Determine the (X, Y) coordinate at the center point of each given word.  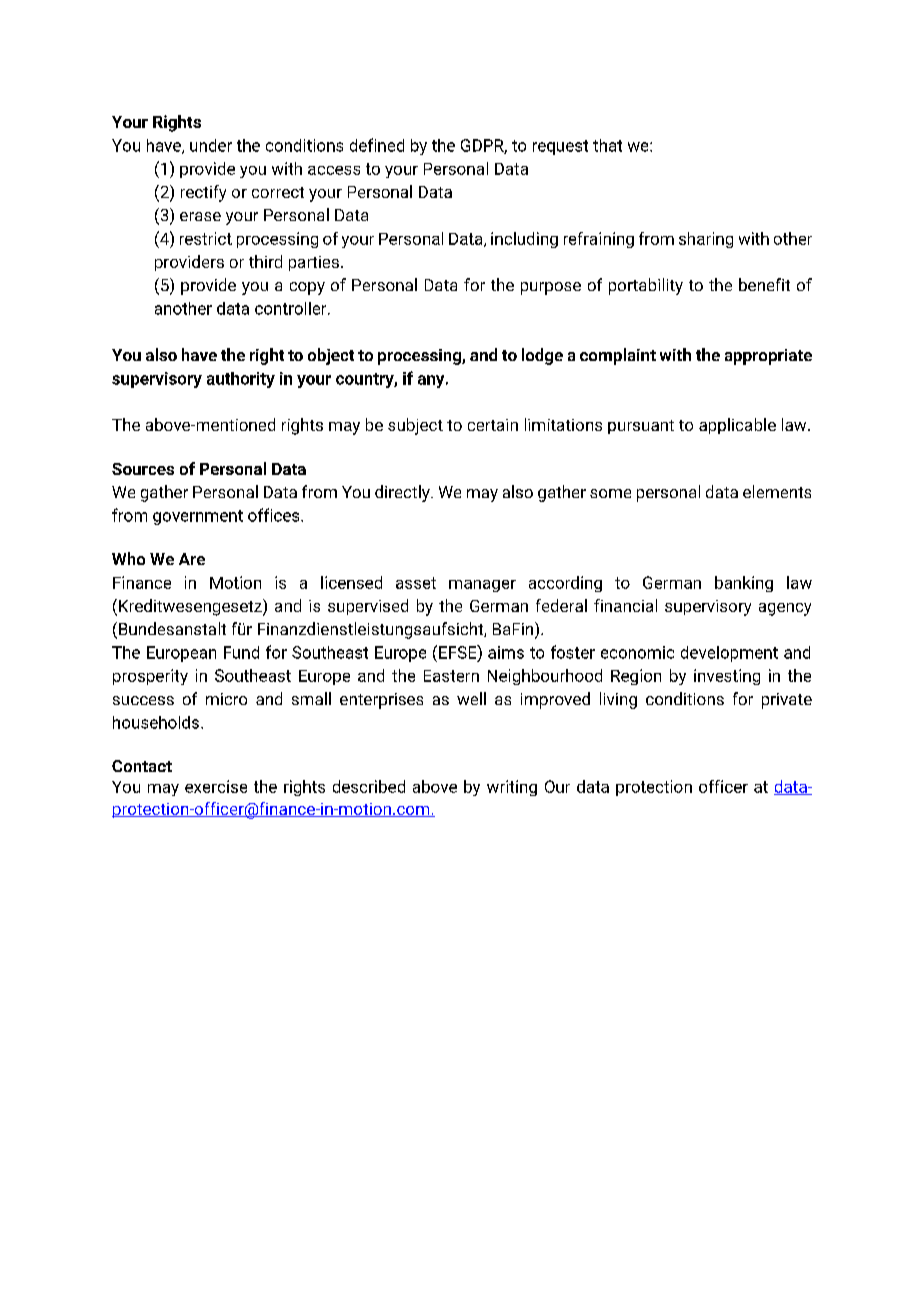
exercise (216, 786)
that (607, 145)
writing (512, 788)
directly (403, 493)
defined (377, 145)
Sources (143, 469)
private (787, 701)
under (211, 145)
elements (777, 491)
